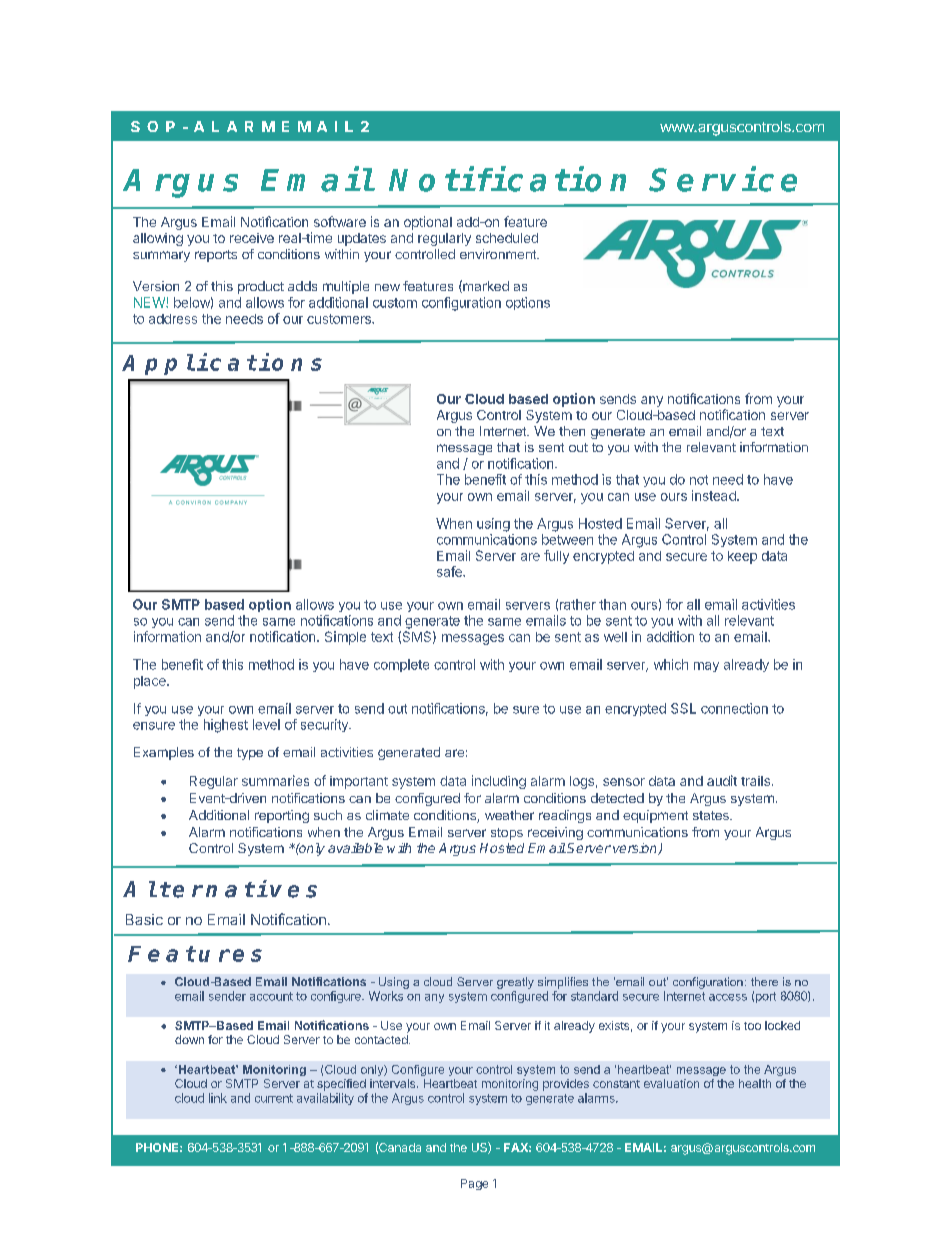 The height and width of the image is (1233, 952). I want to click on environment, so click(499, 254).
